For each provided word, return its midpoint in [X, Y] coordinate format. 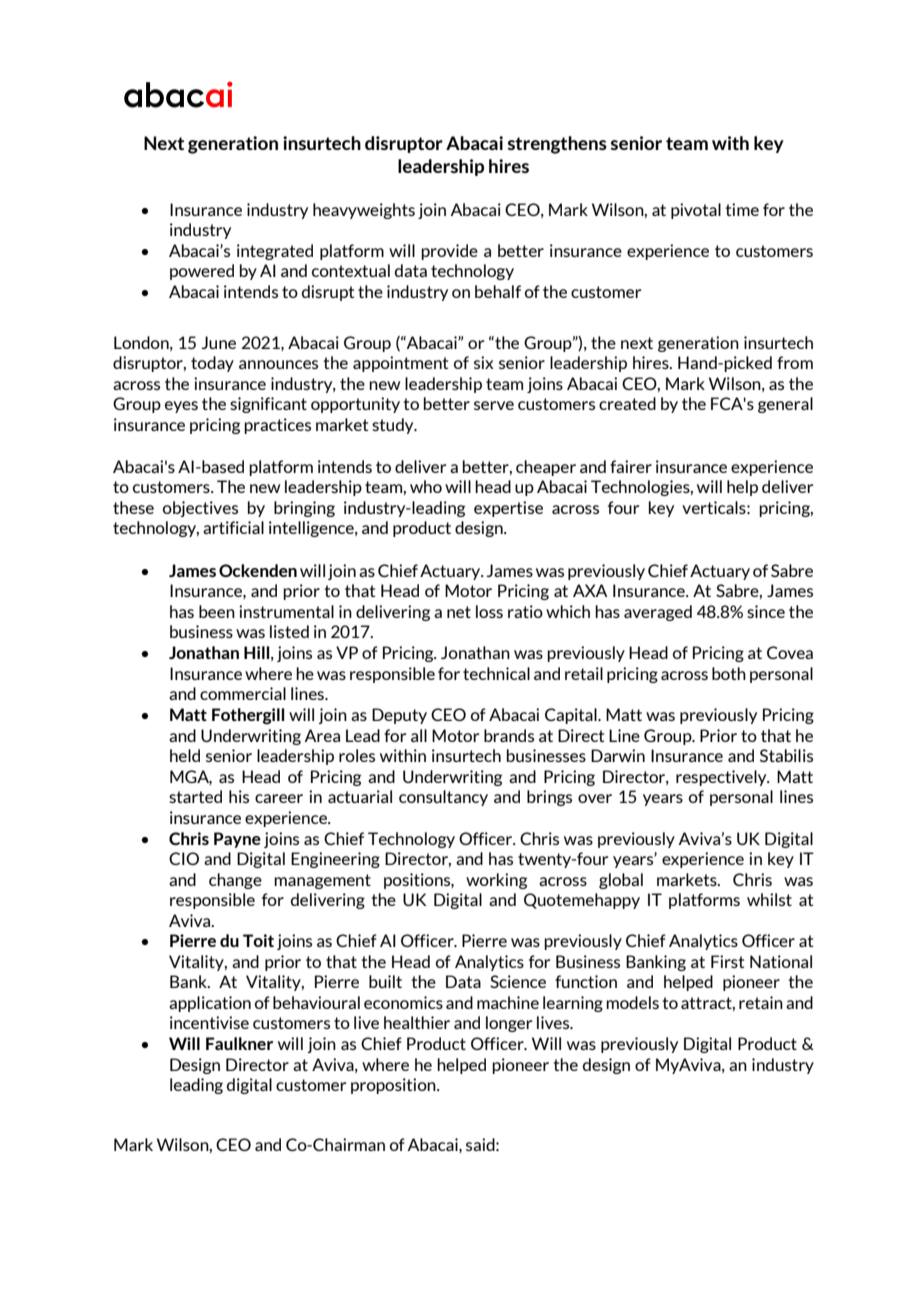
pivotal [696, 211]
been [217, 611]
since [766, 611]
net [459, 612]
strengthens [557, 145]
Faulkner [239, 1043]
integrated [275, 252]
